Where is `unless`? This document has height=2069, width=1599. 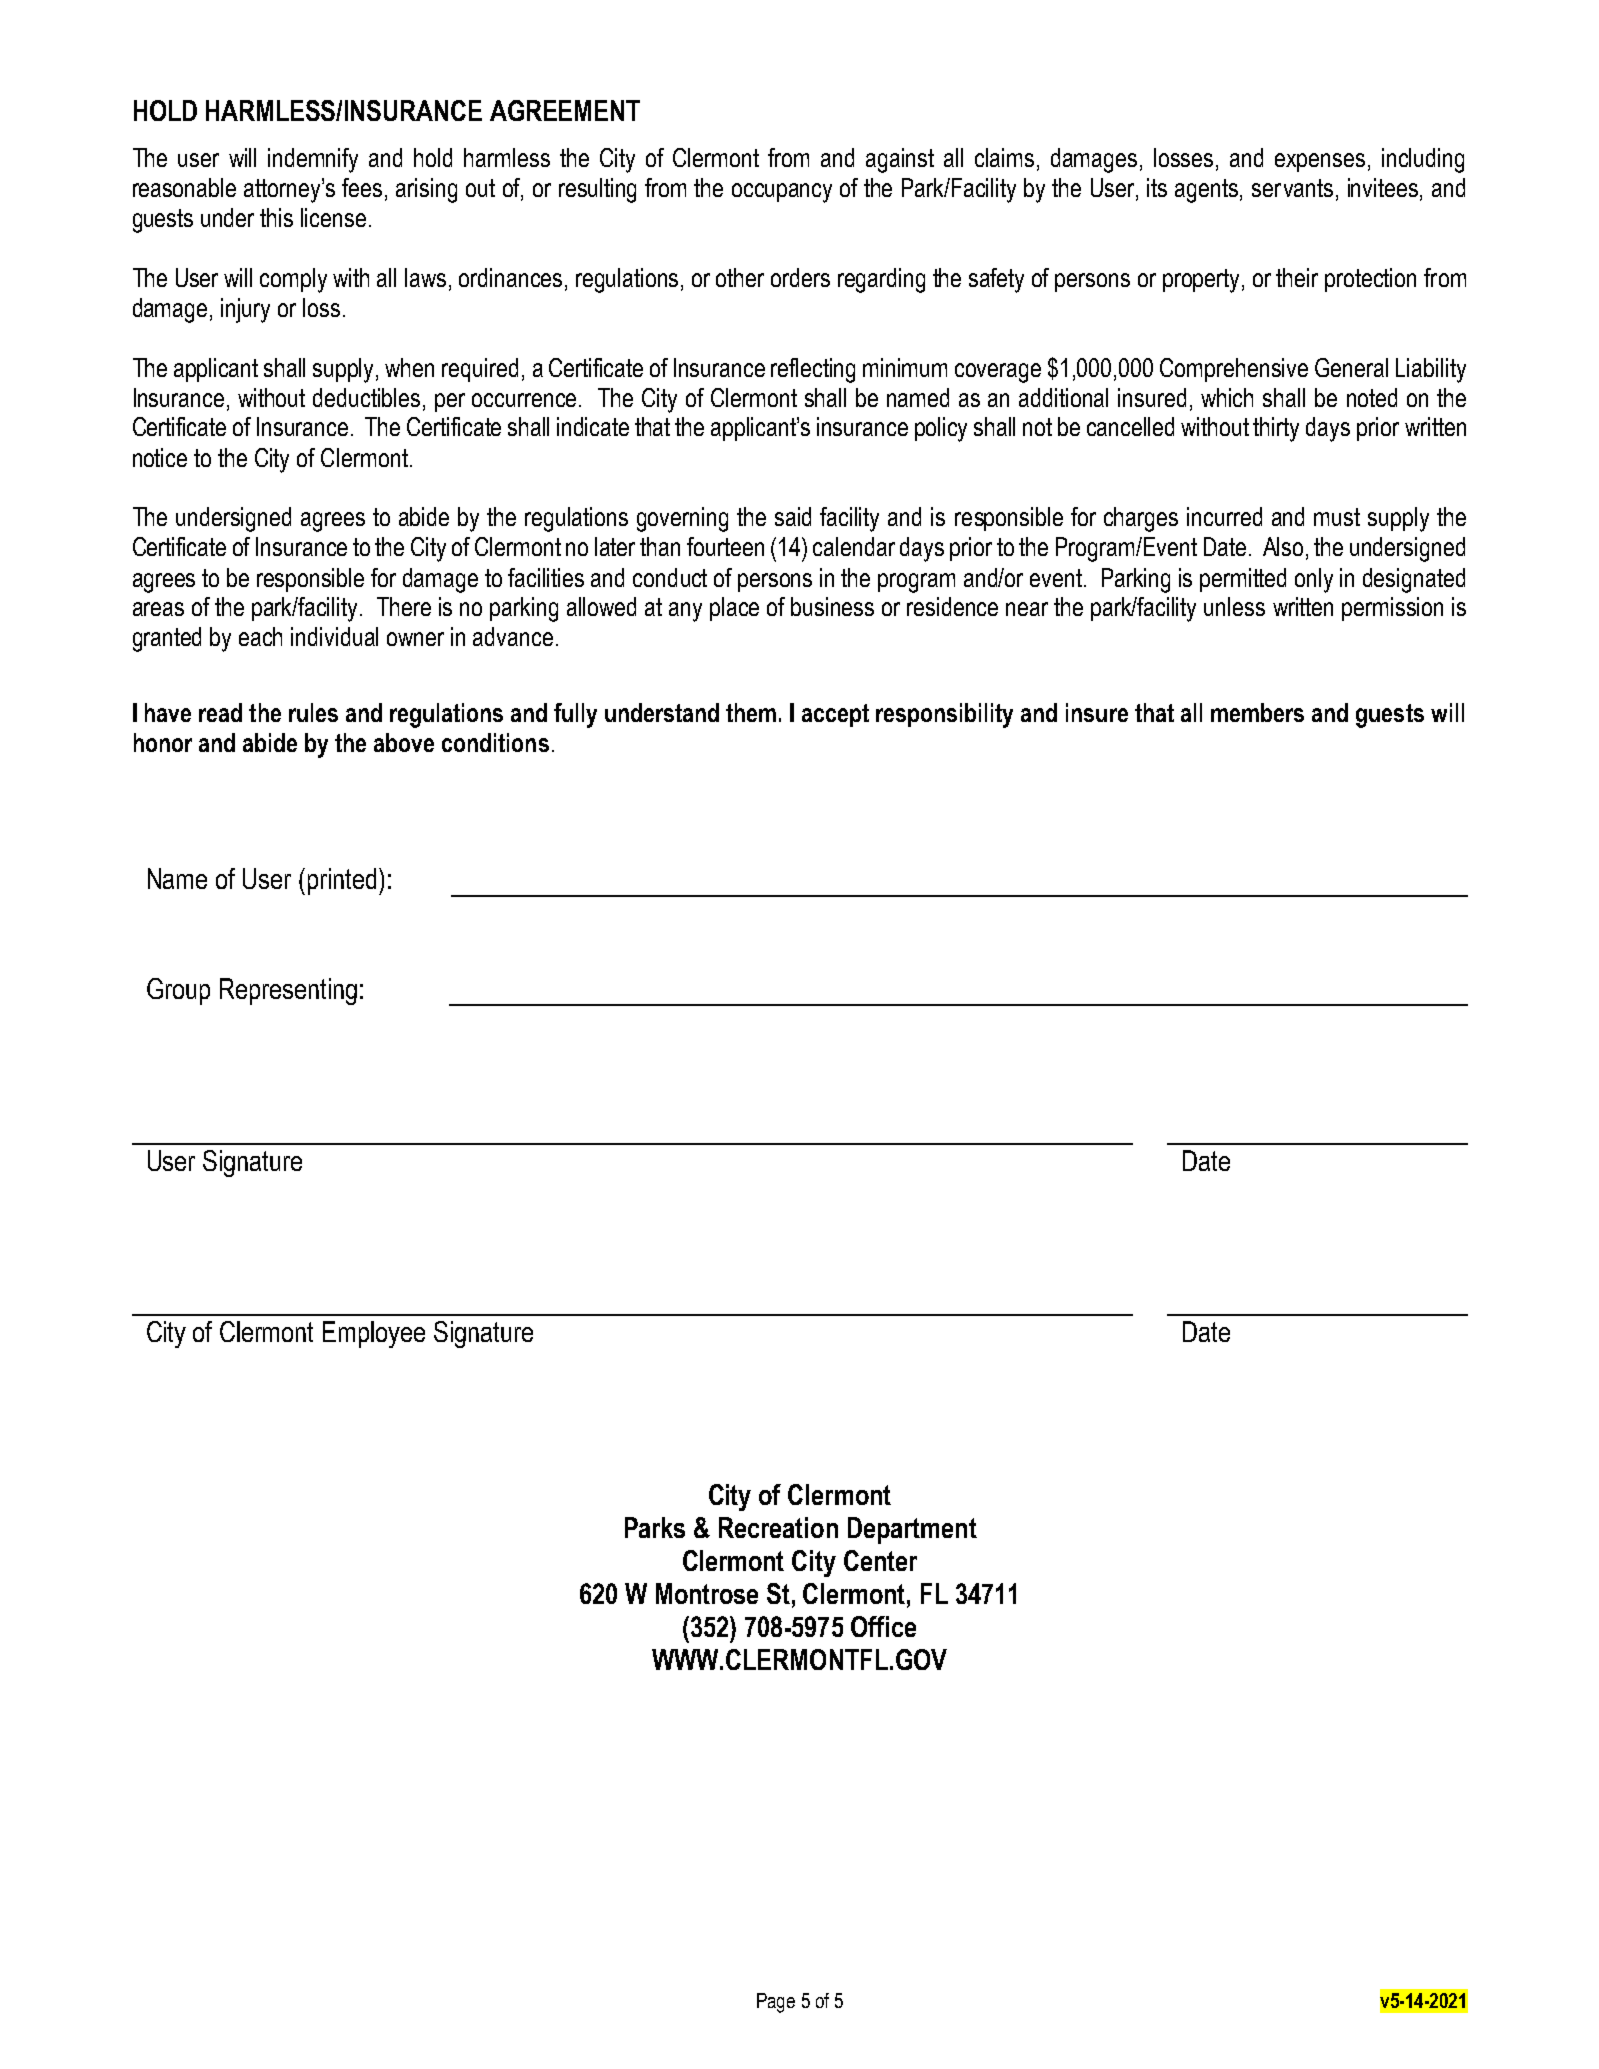 unless is located at coordinates (1234, 606).
